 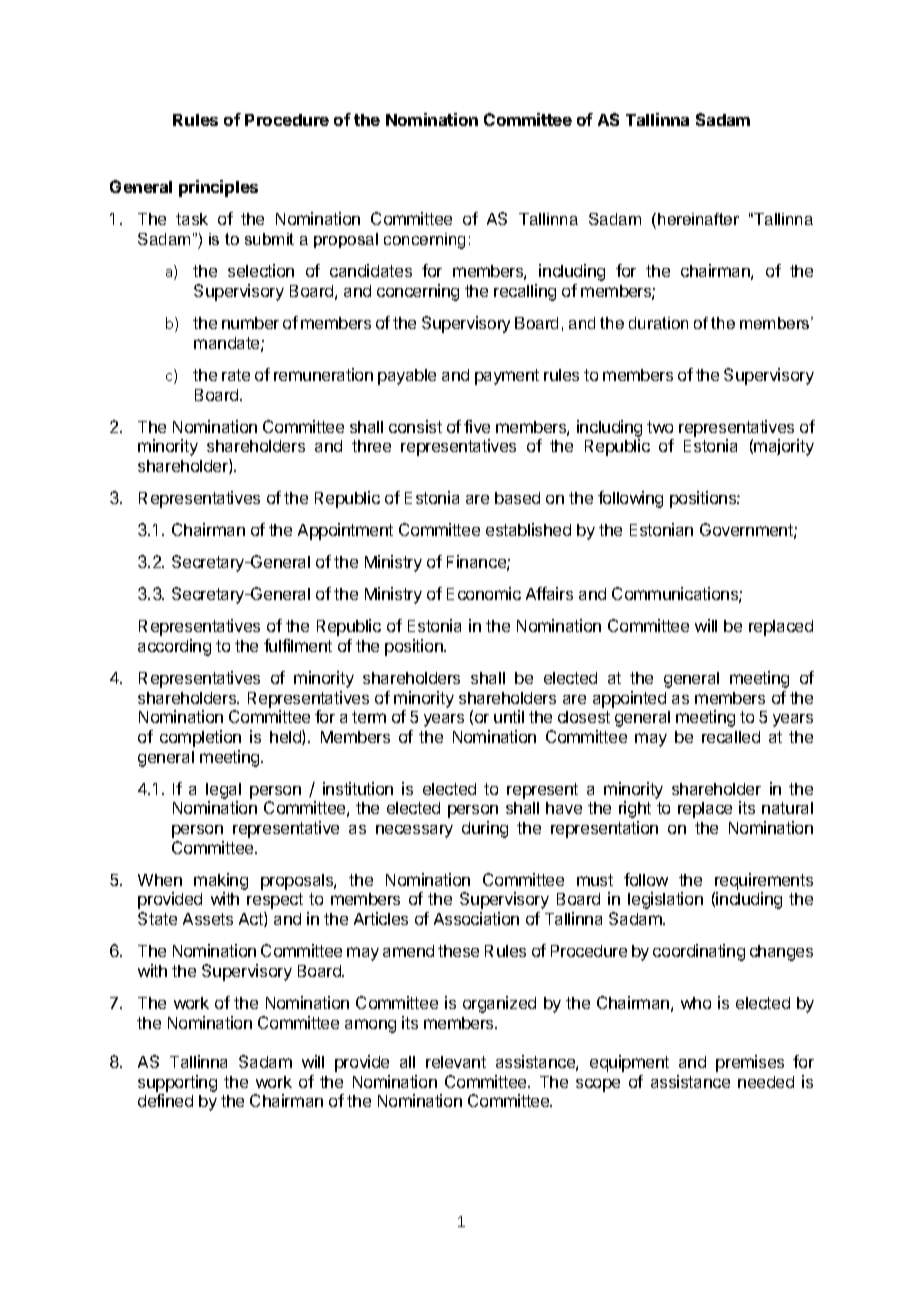 What do you see at coordinates (698, 219) in the image?
I see `hereinafter` at bounding box center [698, 219].
